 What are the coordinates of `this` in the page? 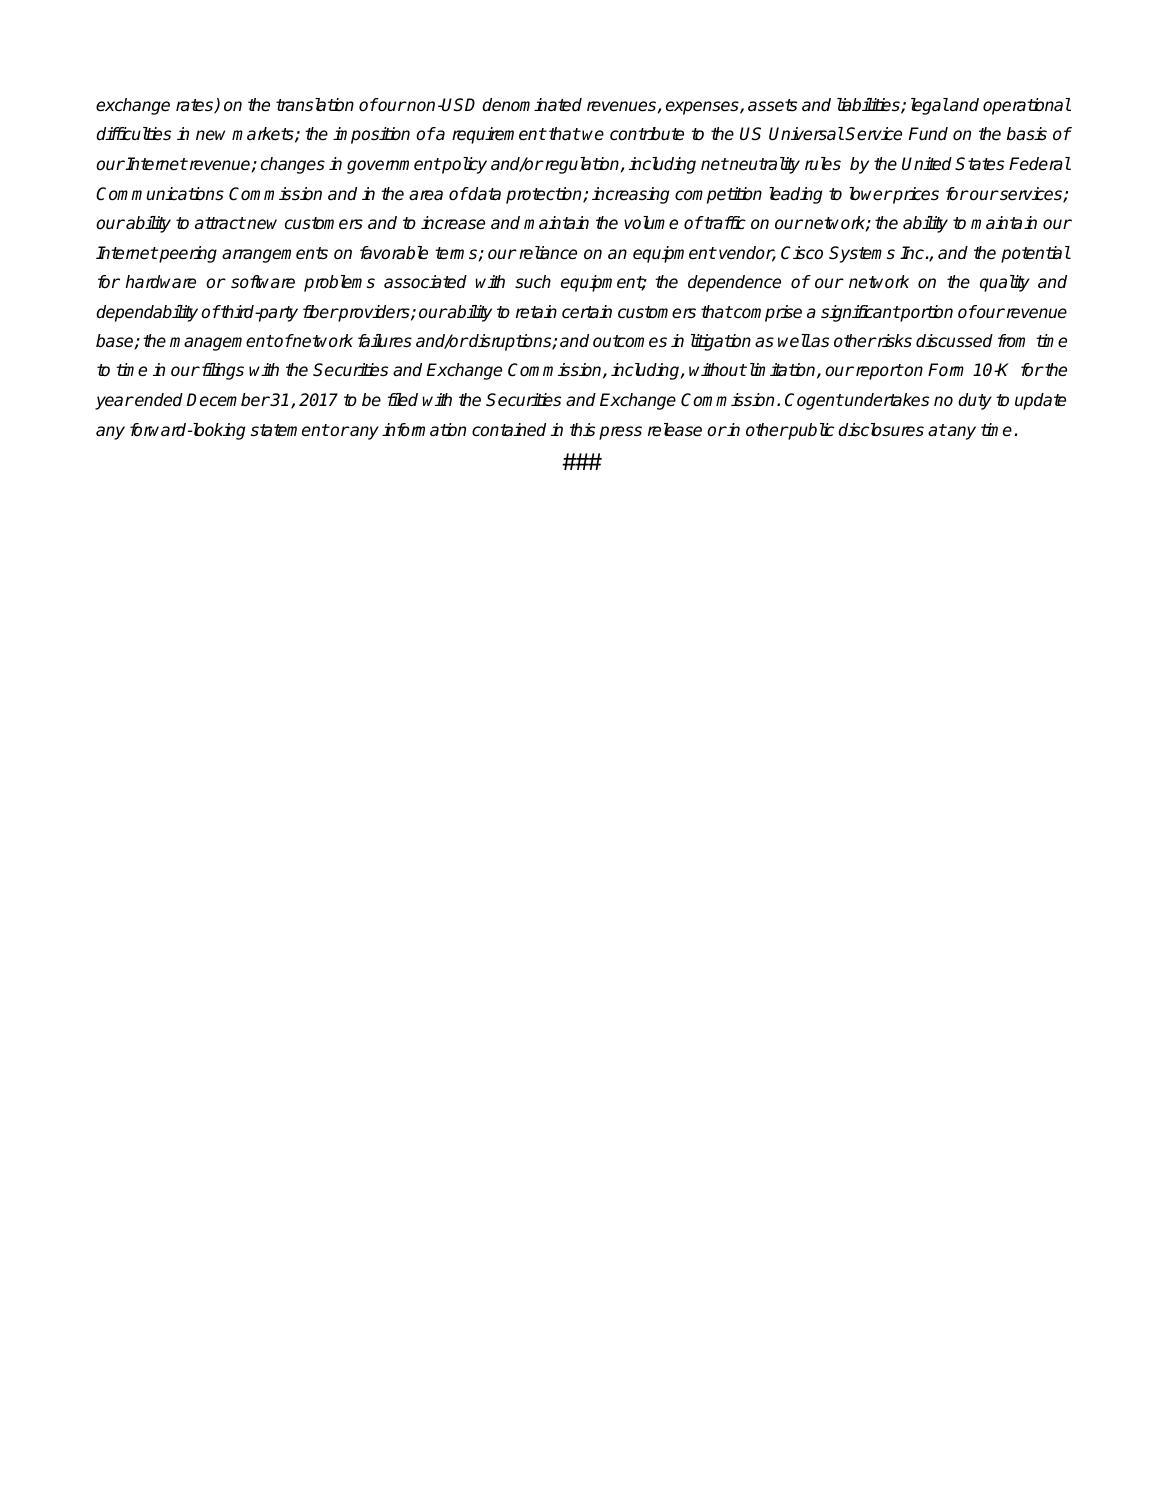 It's located at (582, 430).
